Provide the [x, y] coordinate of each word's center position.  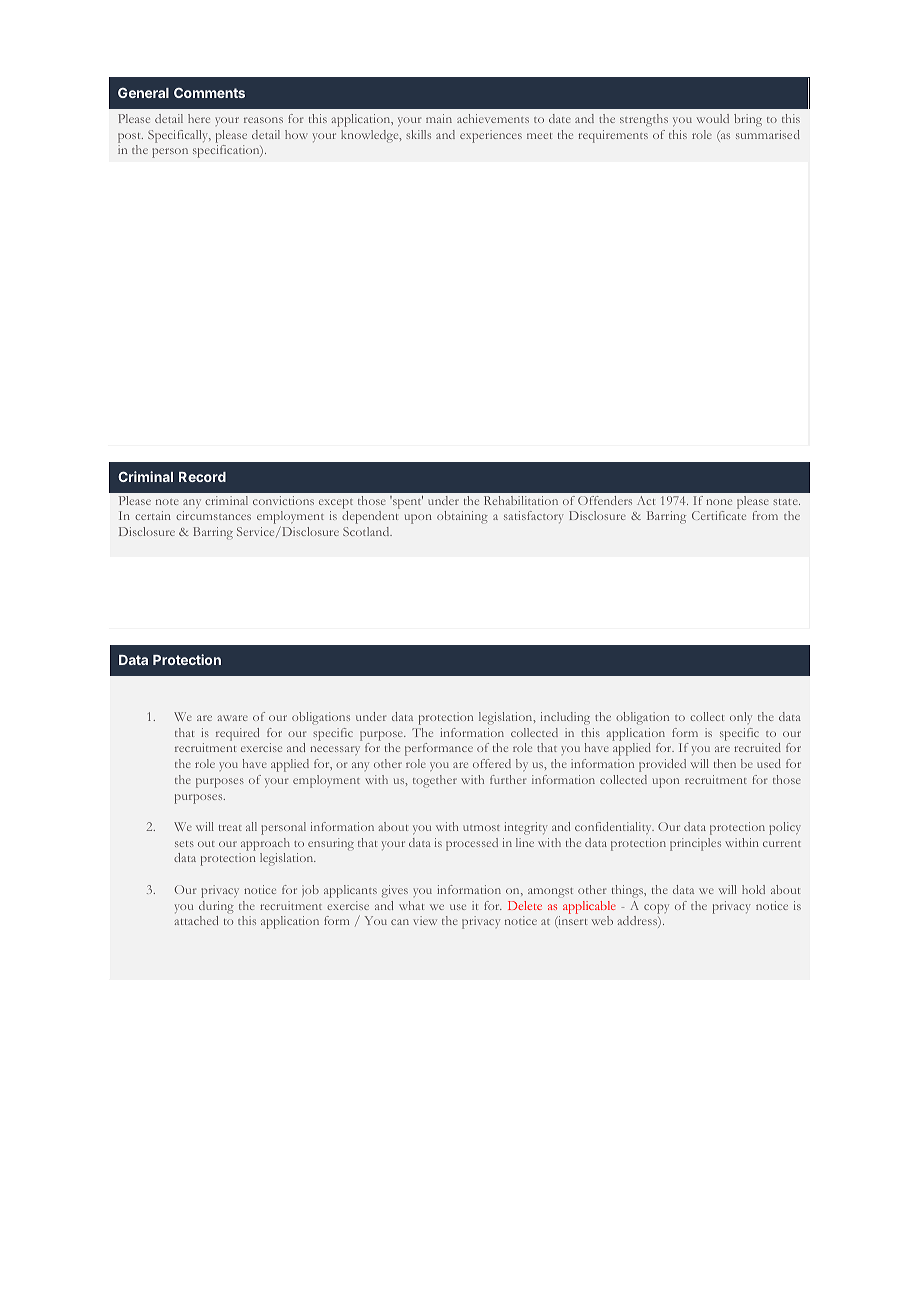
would [713, 118]
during [216, 907]
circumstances [213, 515]
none [719, 502]
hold [753, 889]
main [439, 118]
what [411, 905]
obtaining [462, 517]
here [199, 118]
